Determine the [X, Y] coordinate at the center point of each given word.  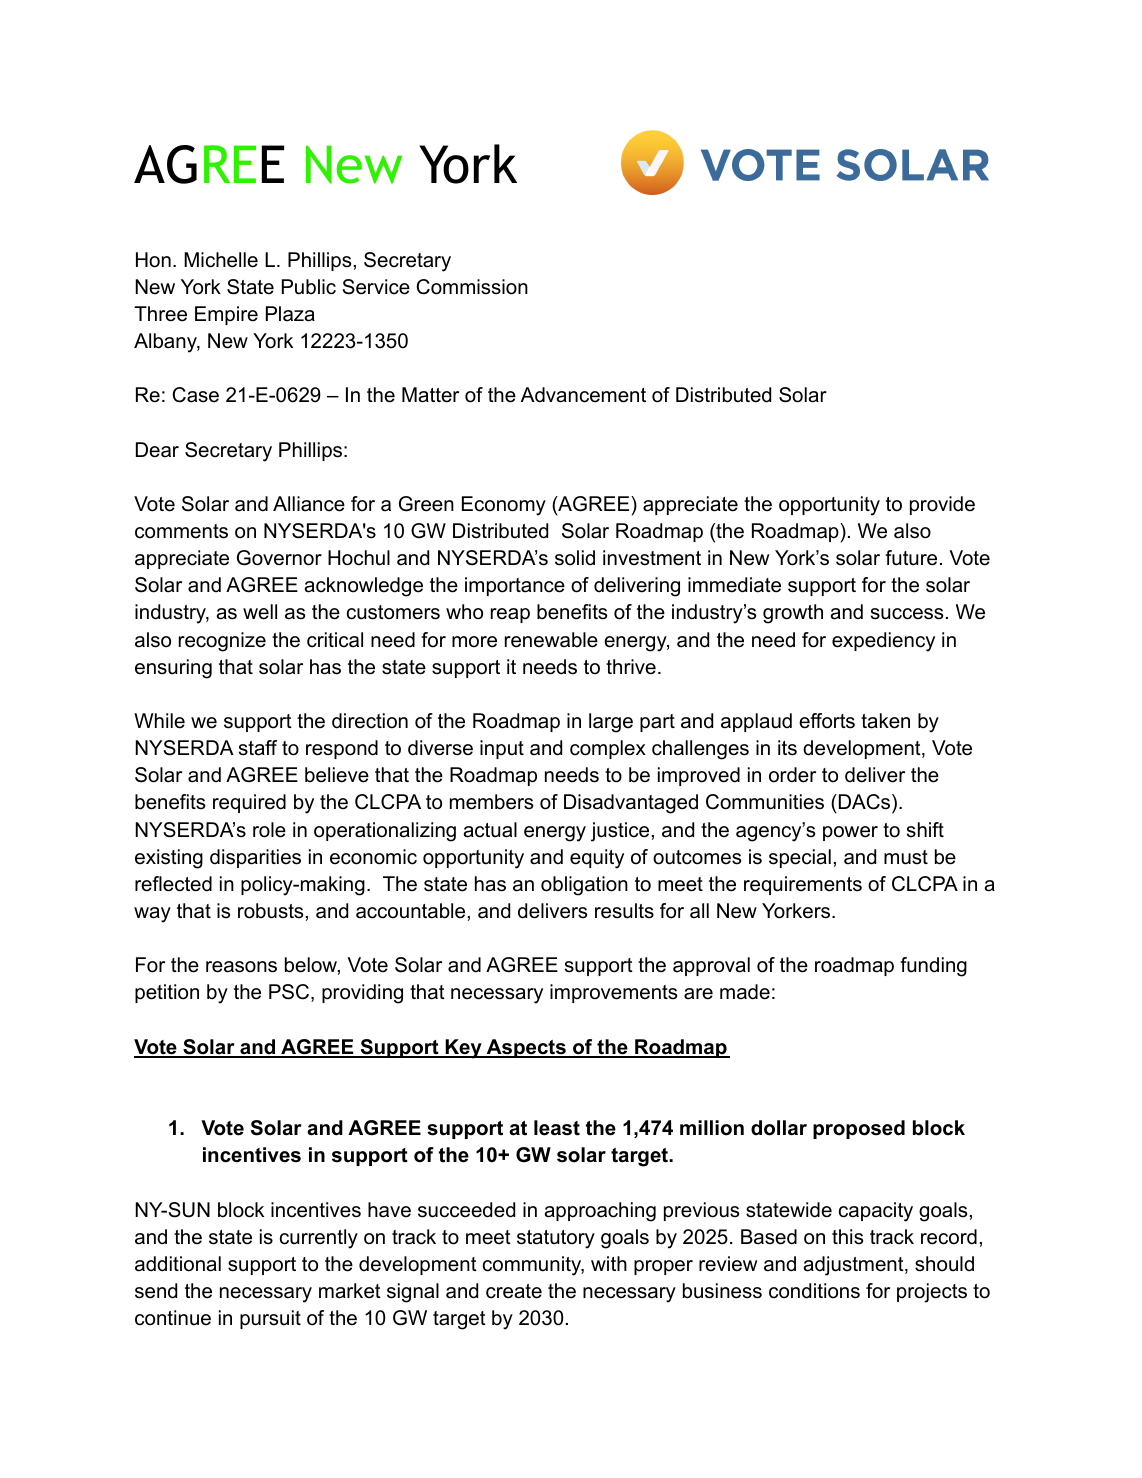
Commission [472, 287]
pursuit [270, 1319]
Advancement [583, 395]
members [491, 802]
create [514, 1291]
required [249, 803]
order [792, 775]
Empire [226, 315]
